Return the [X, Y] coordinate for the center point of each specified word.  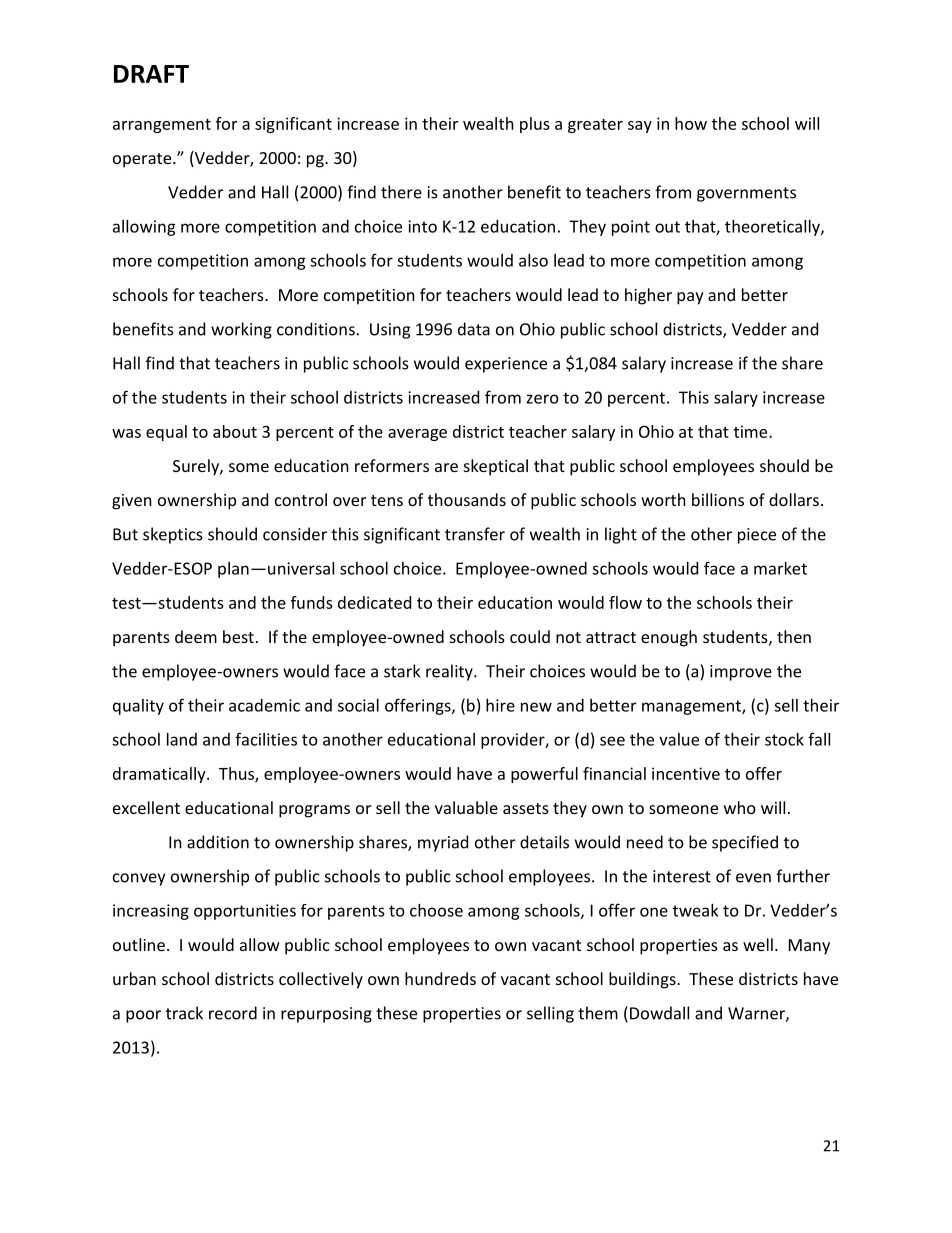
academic [264, 705]
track [184, 1013]
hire [500, 705]
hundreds [440, 978]
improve [741, 673]
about [235, 431]
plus [535, 125]
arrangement [162, 126]
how [691, 123]
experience [506, 365]
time [752, 431]
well [758, 944]
